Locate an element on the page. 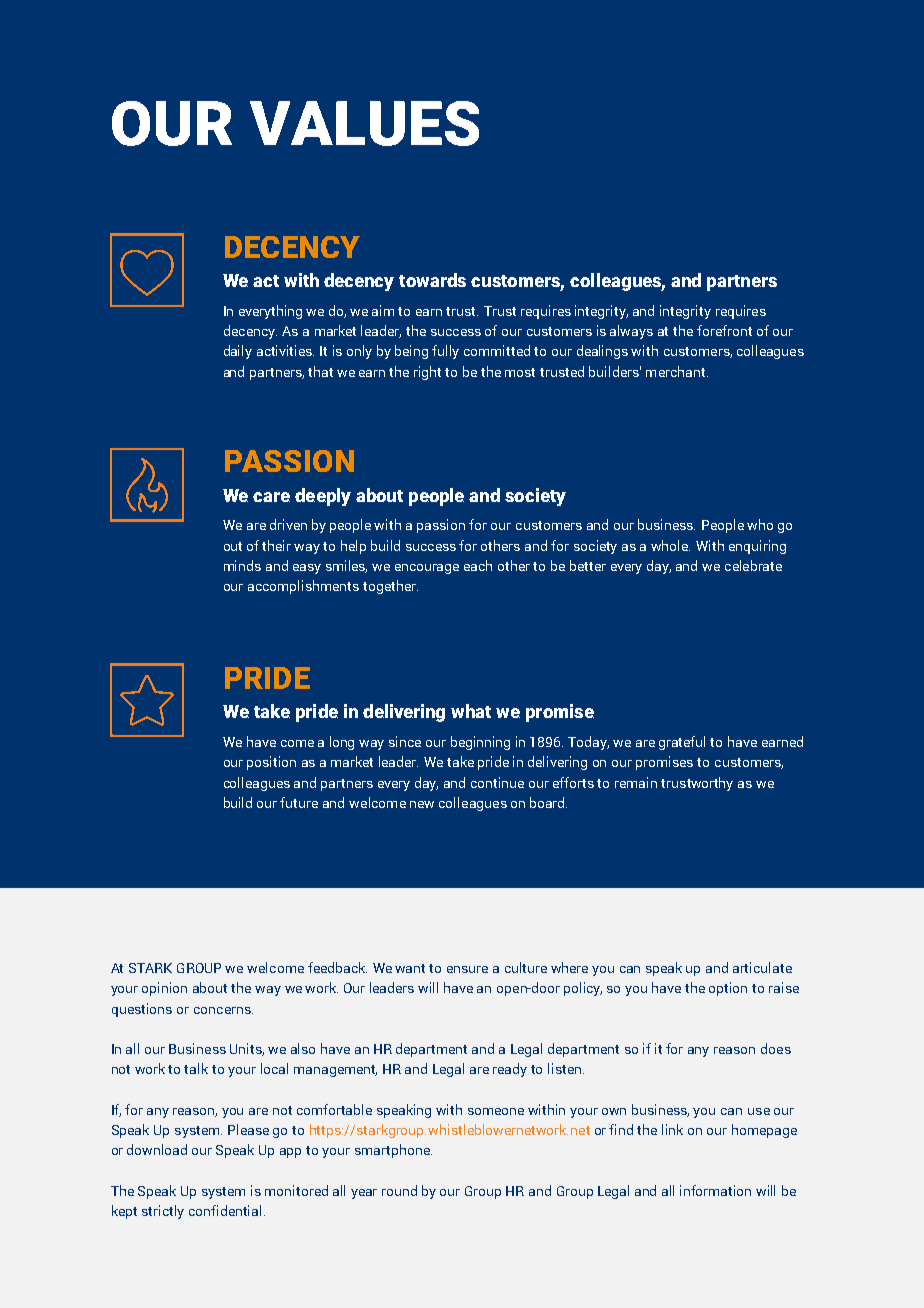 Image resolution: width=924 pixels, height=1308 pixels. ensure is located at coordinates (467, 969).
